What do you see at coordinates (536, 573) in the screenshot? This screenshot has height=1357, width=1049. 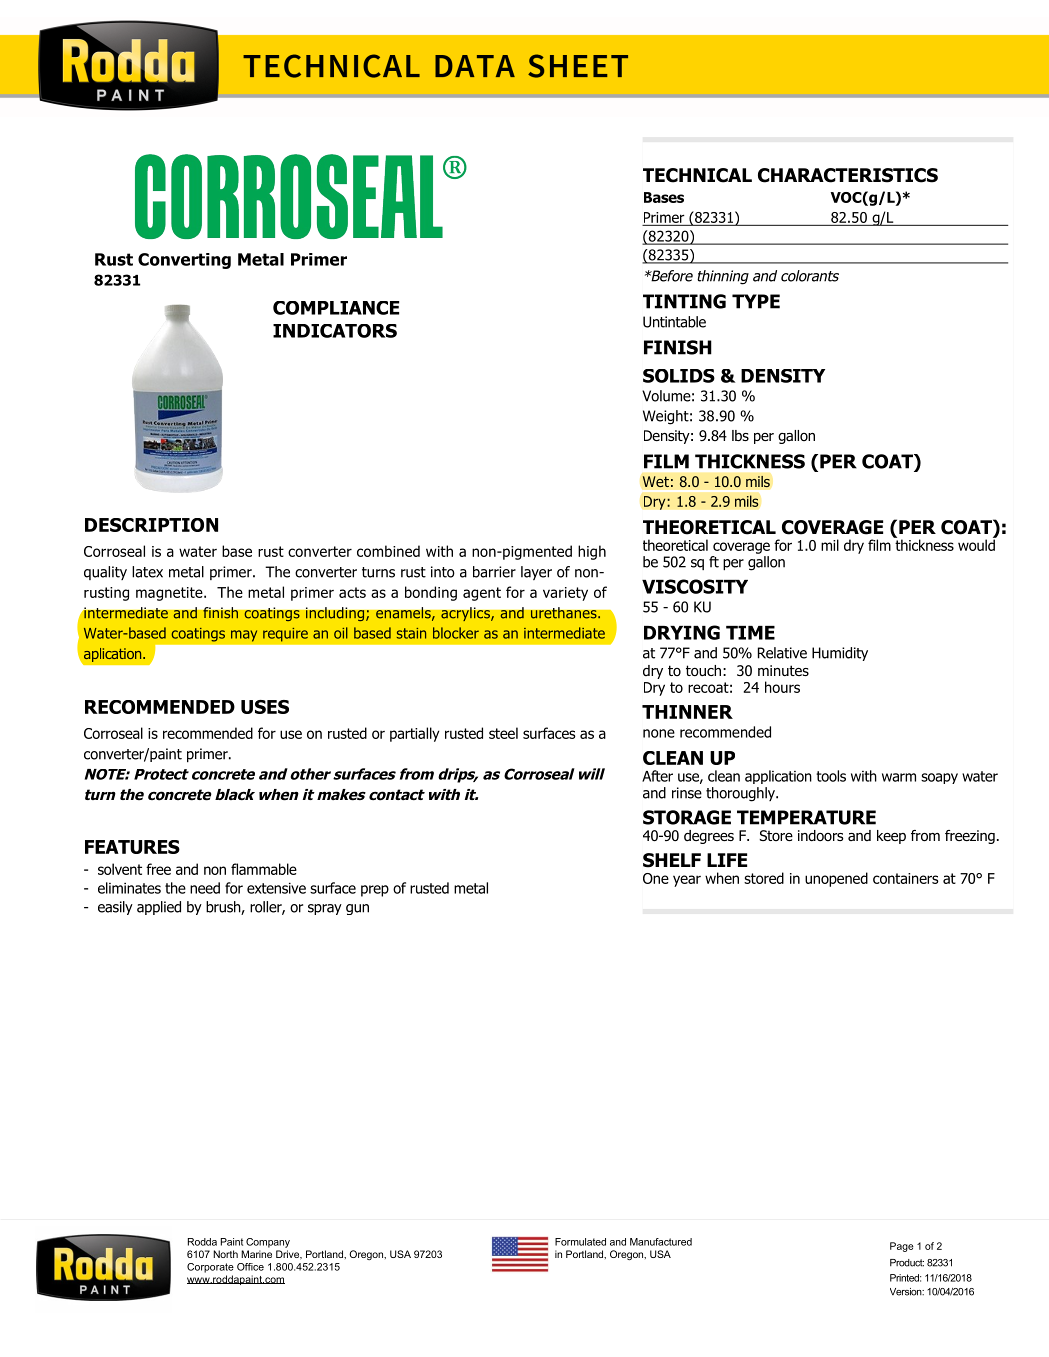 I see `layer` at bounding box center [536, 573].
